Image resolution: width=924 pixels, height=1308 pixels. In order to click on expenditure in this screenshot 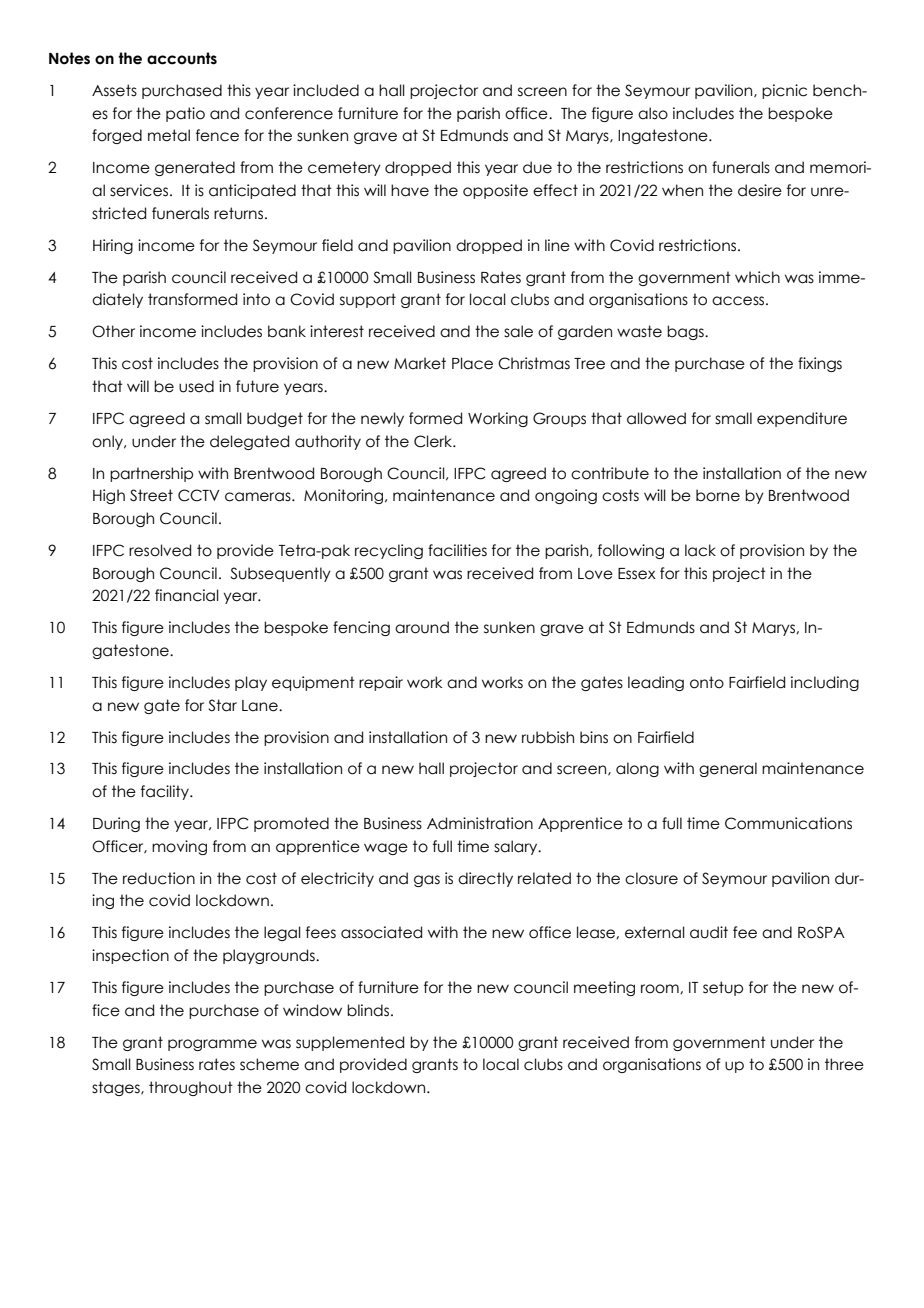, I will do `click(802, 419)`.
